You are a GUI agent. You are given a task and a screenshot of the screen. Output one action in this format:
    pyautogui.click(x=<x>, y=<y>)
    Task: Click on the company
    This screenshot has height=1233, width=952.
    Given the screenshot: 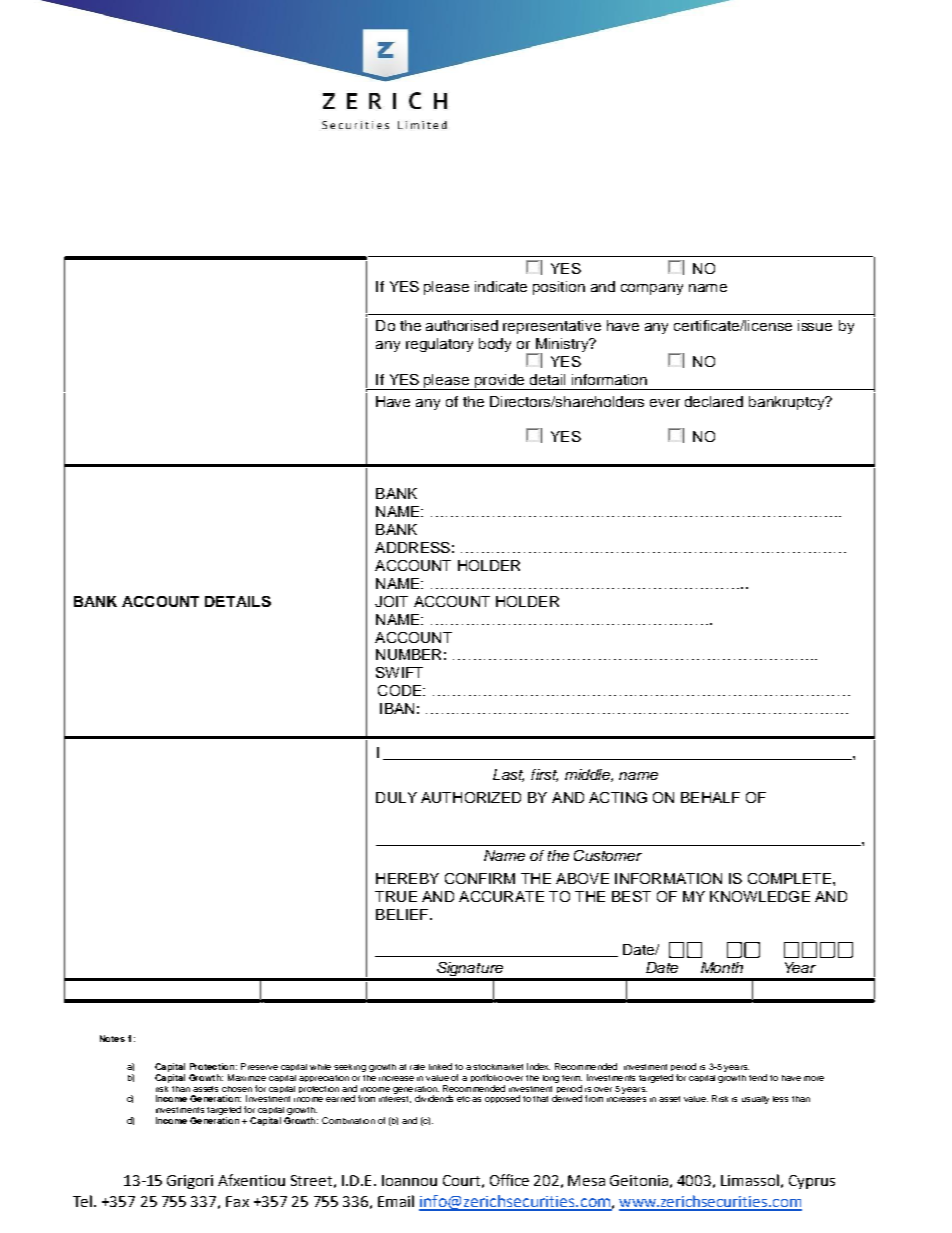 What is the action you would take?
    pyautogui.click(x=652, y=289)
